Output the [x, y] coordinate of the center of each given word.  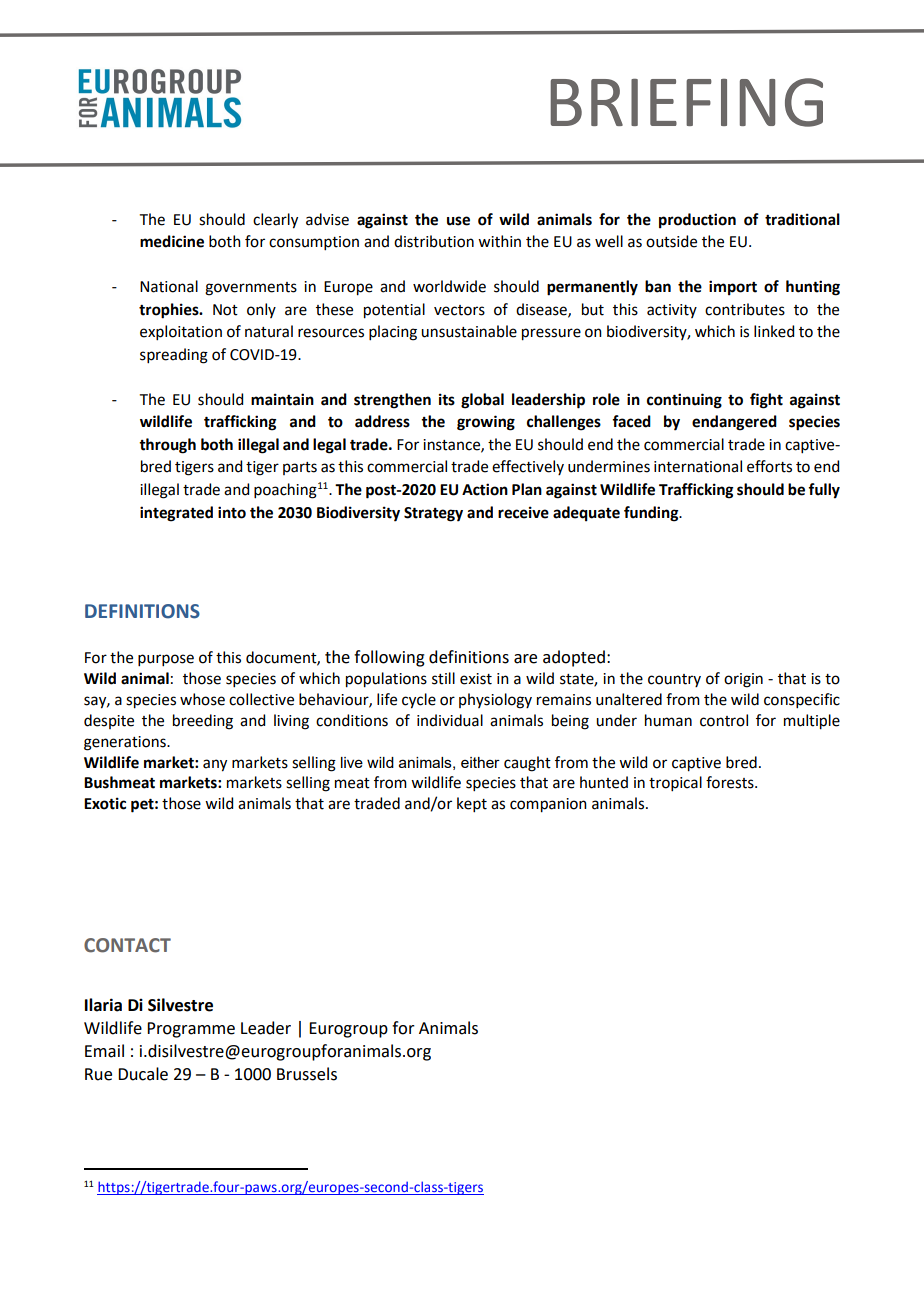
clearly [275, 221]
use [458, 221]
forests [731, 782]
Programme [191, 1030]
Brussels [307, 1074]
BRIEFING [686, 102]
